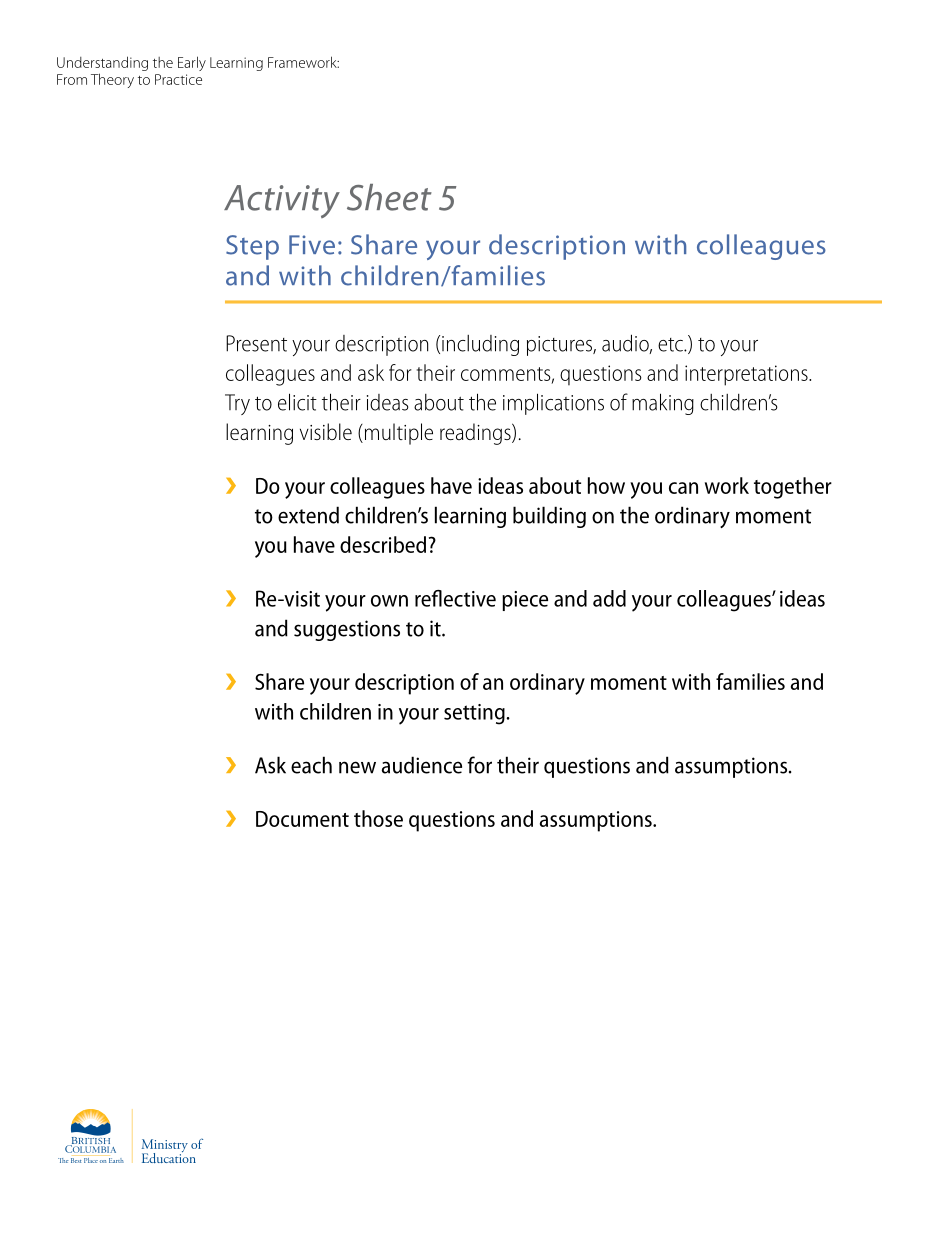 This image has width=952, height=1233. What do you see at coordinates (389, 197) in the image?
I see `Sheet` at bounding box center [389, 197].
